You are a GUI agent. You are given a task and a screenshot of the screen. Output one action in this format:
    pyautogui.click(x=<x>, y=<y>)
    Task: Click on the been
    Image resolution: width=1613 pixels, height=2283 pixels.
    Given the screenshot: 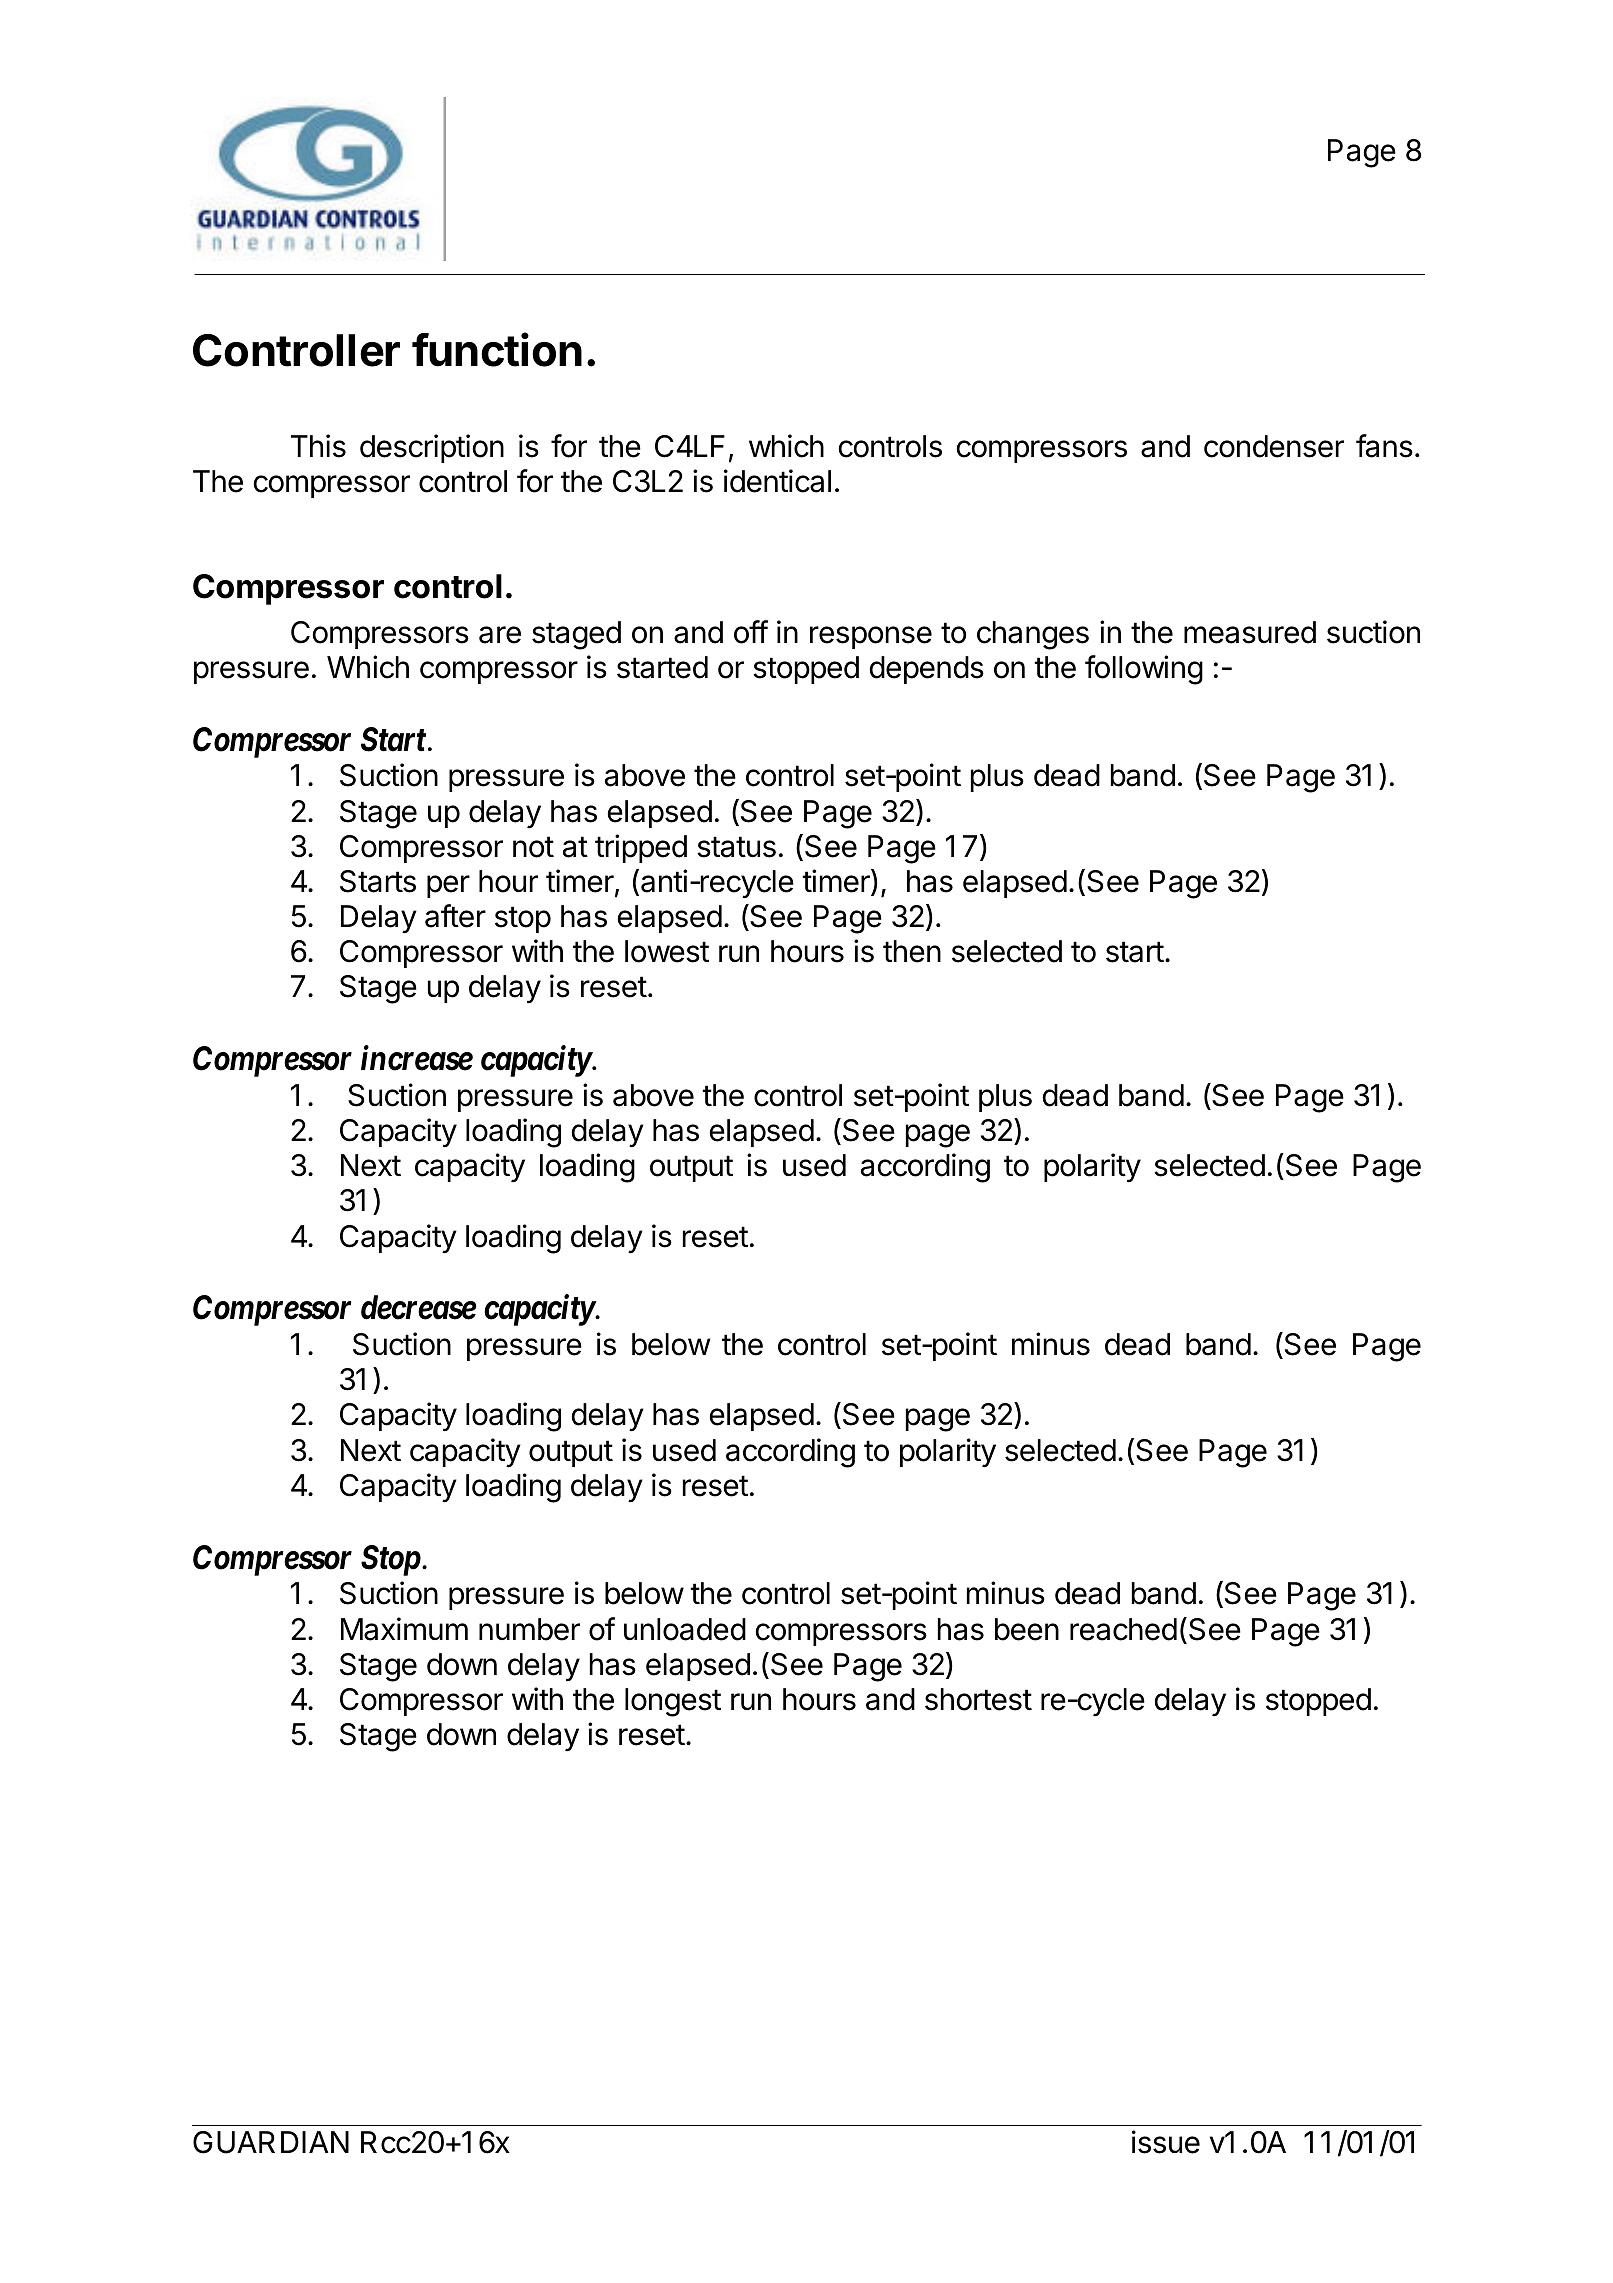 What is the action you would take?
    pyautogui.click(x=1027, y=1629)
